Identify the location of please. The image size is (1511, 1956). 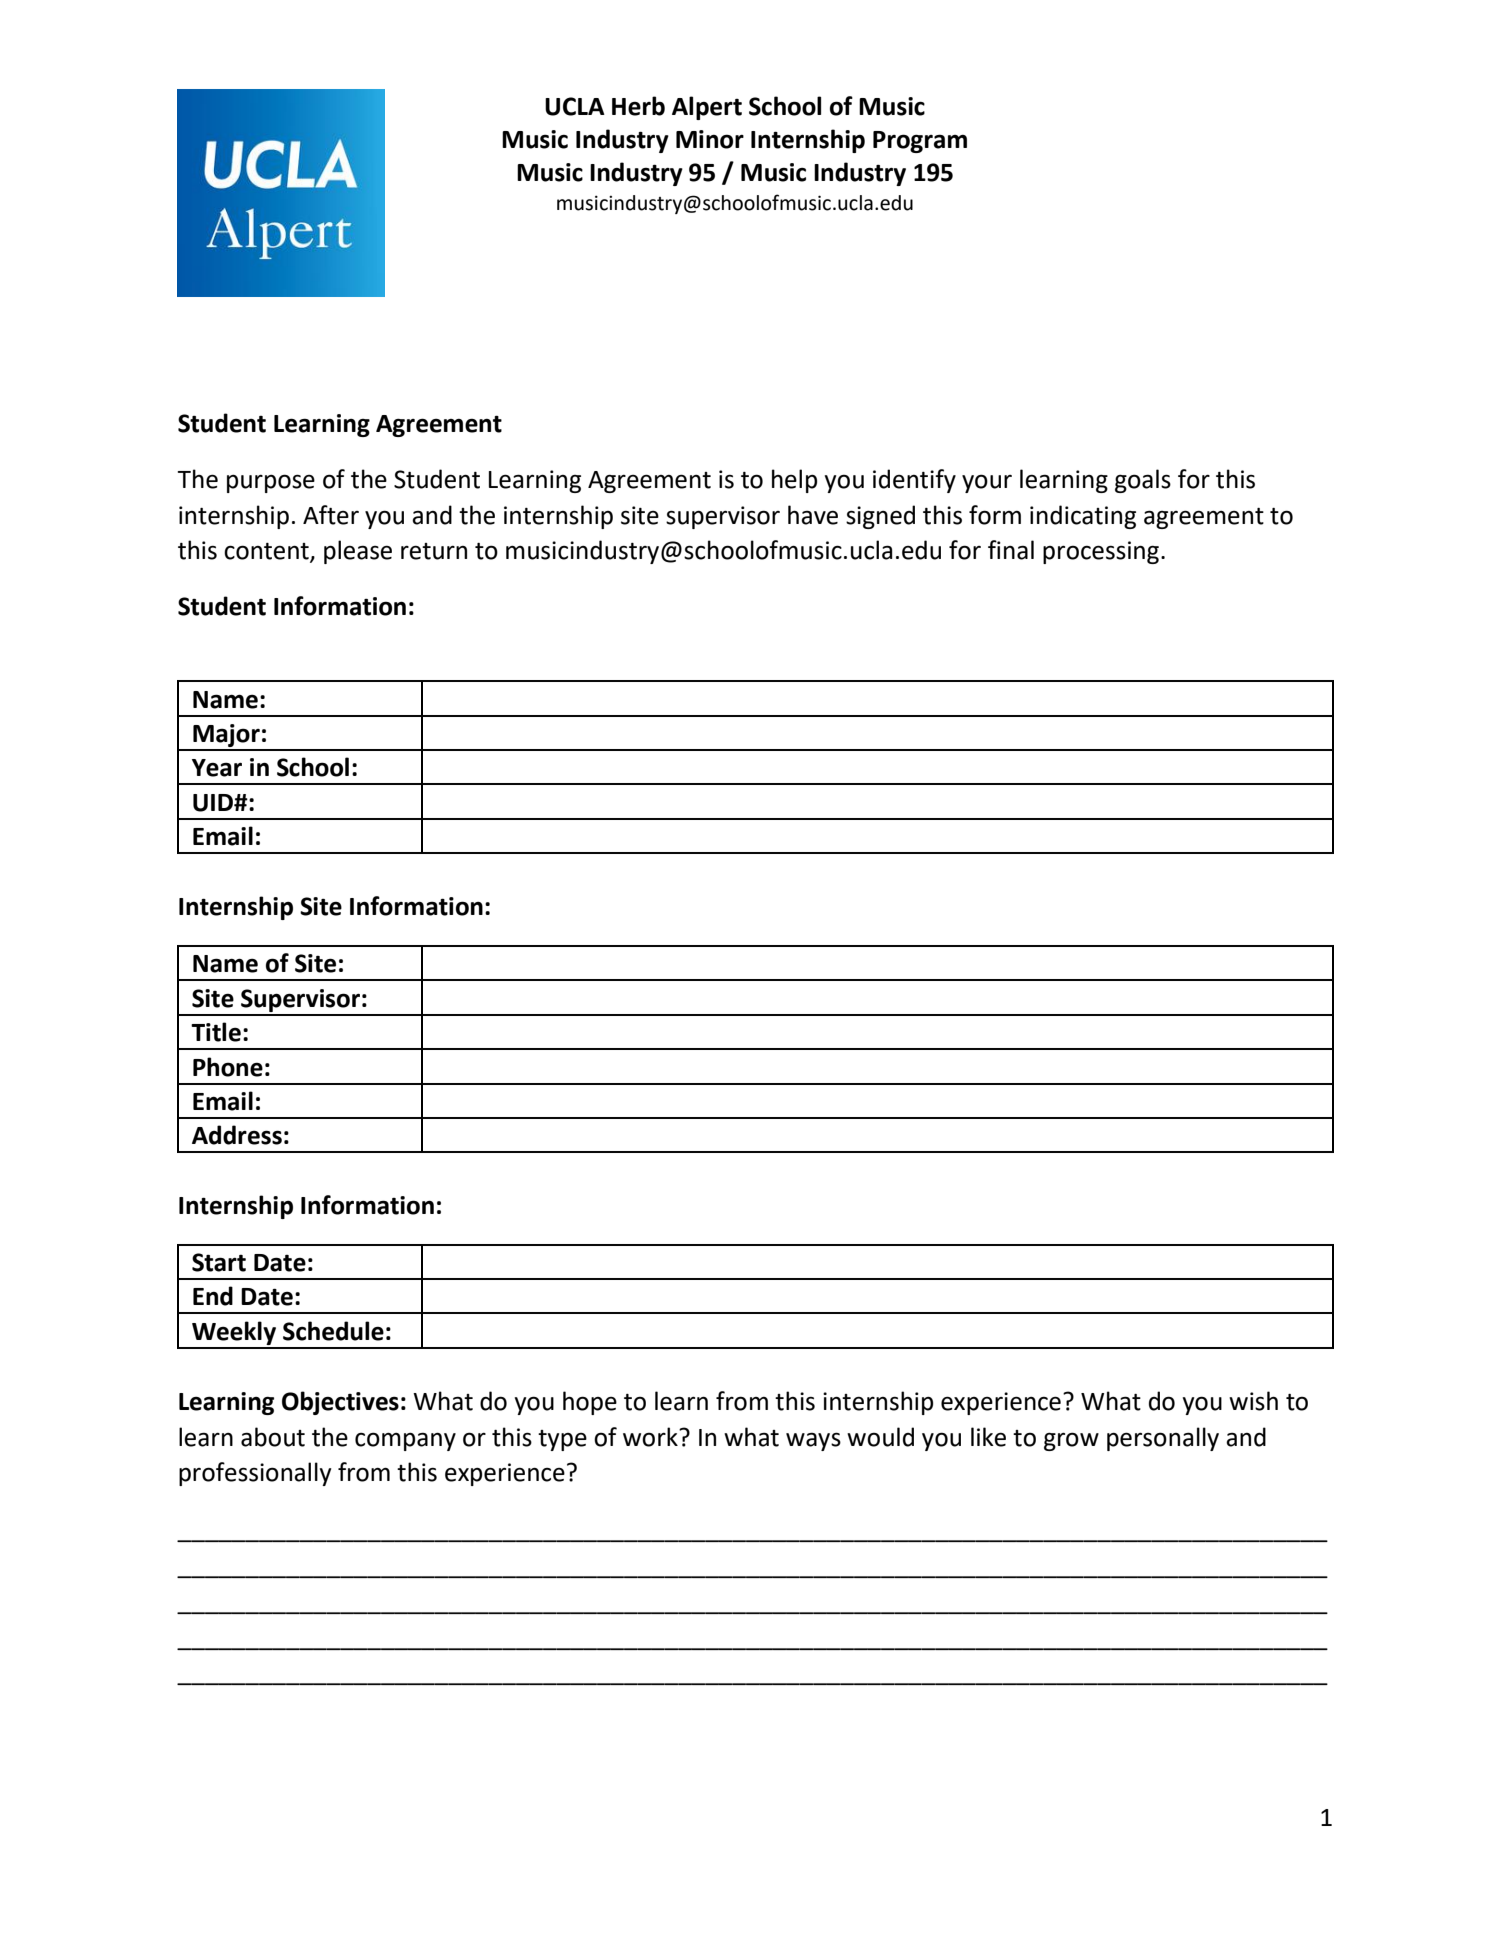
(358, 552).
